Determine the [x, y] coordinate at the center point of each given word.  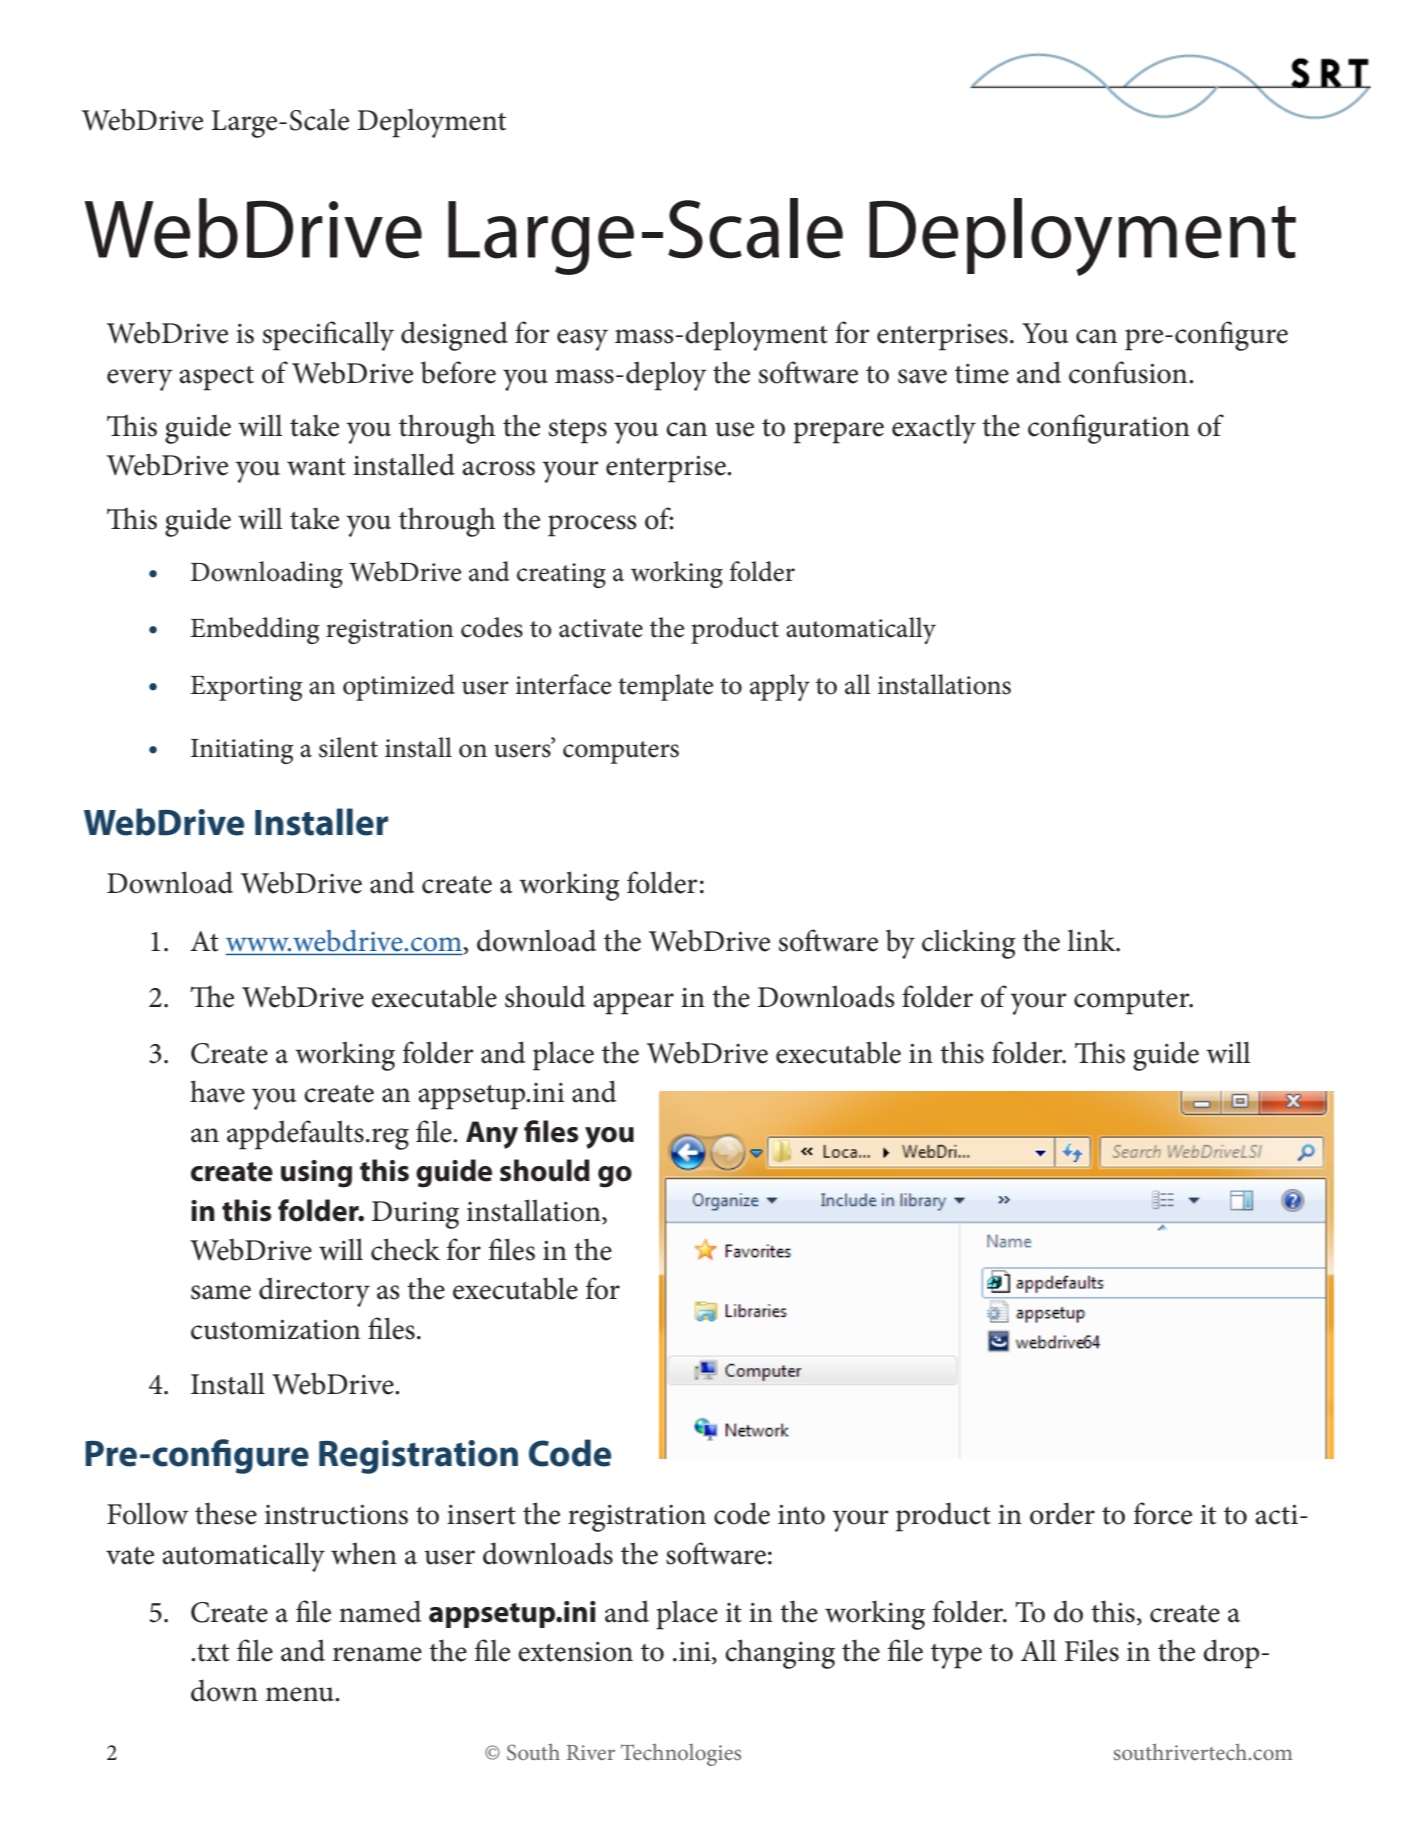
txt [213, 1653]
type [956, 1656]
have [217, 1091]
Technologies [681, 1754]
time [982, 374]
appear [633, 1004]
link [1092, 940]
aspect [216, 378]
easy [582, 340]
